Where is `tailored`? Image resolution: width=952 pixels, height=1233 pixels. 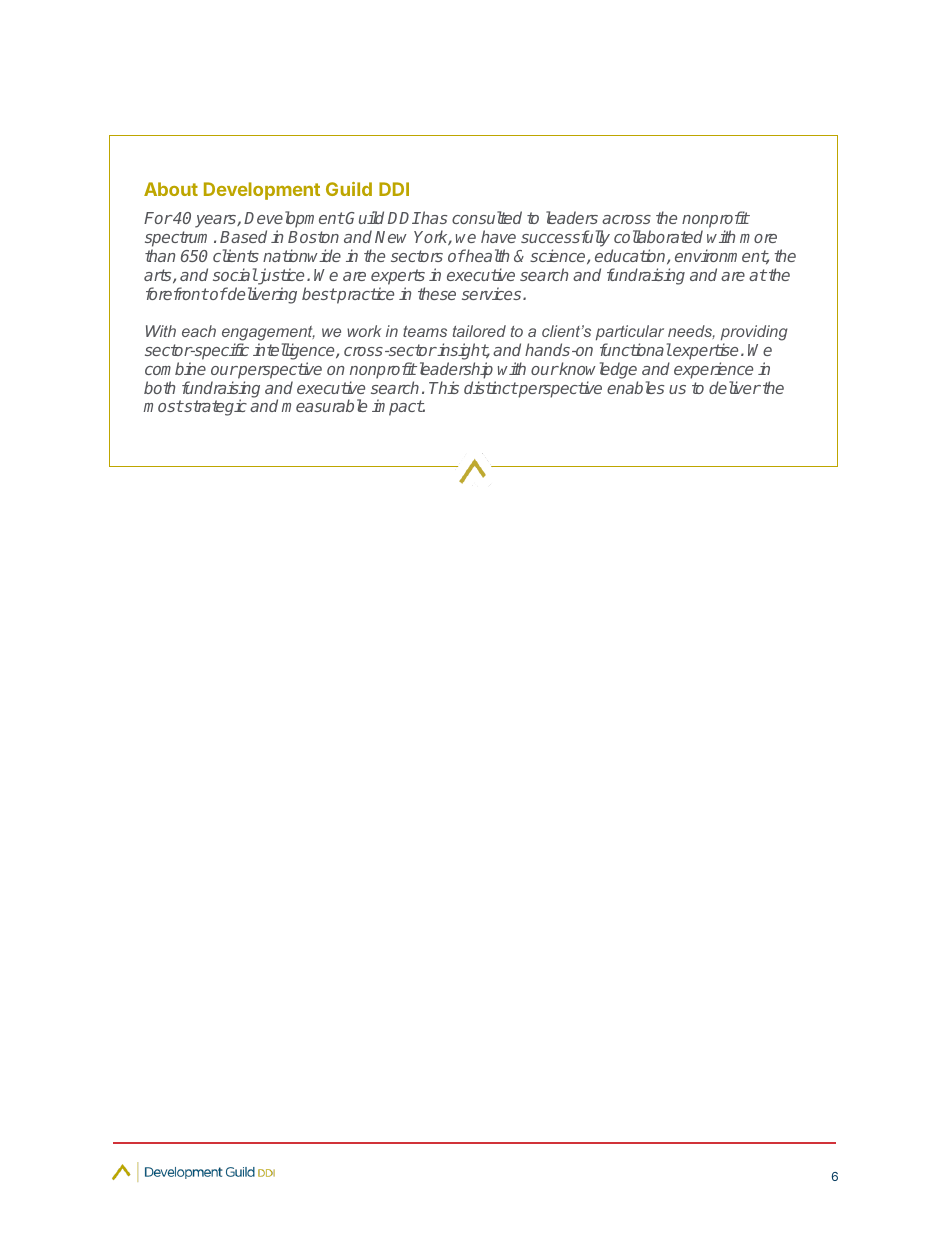 tailored is located at coordinates (479, 331).
